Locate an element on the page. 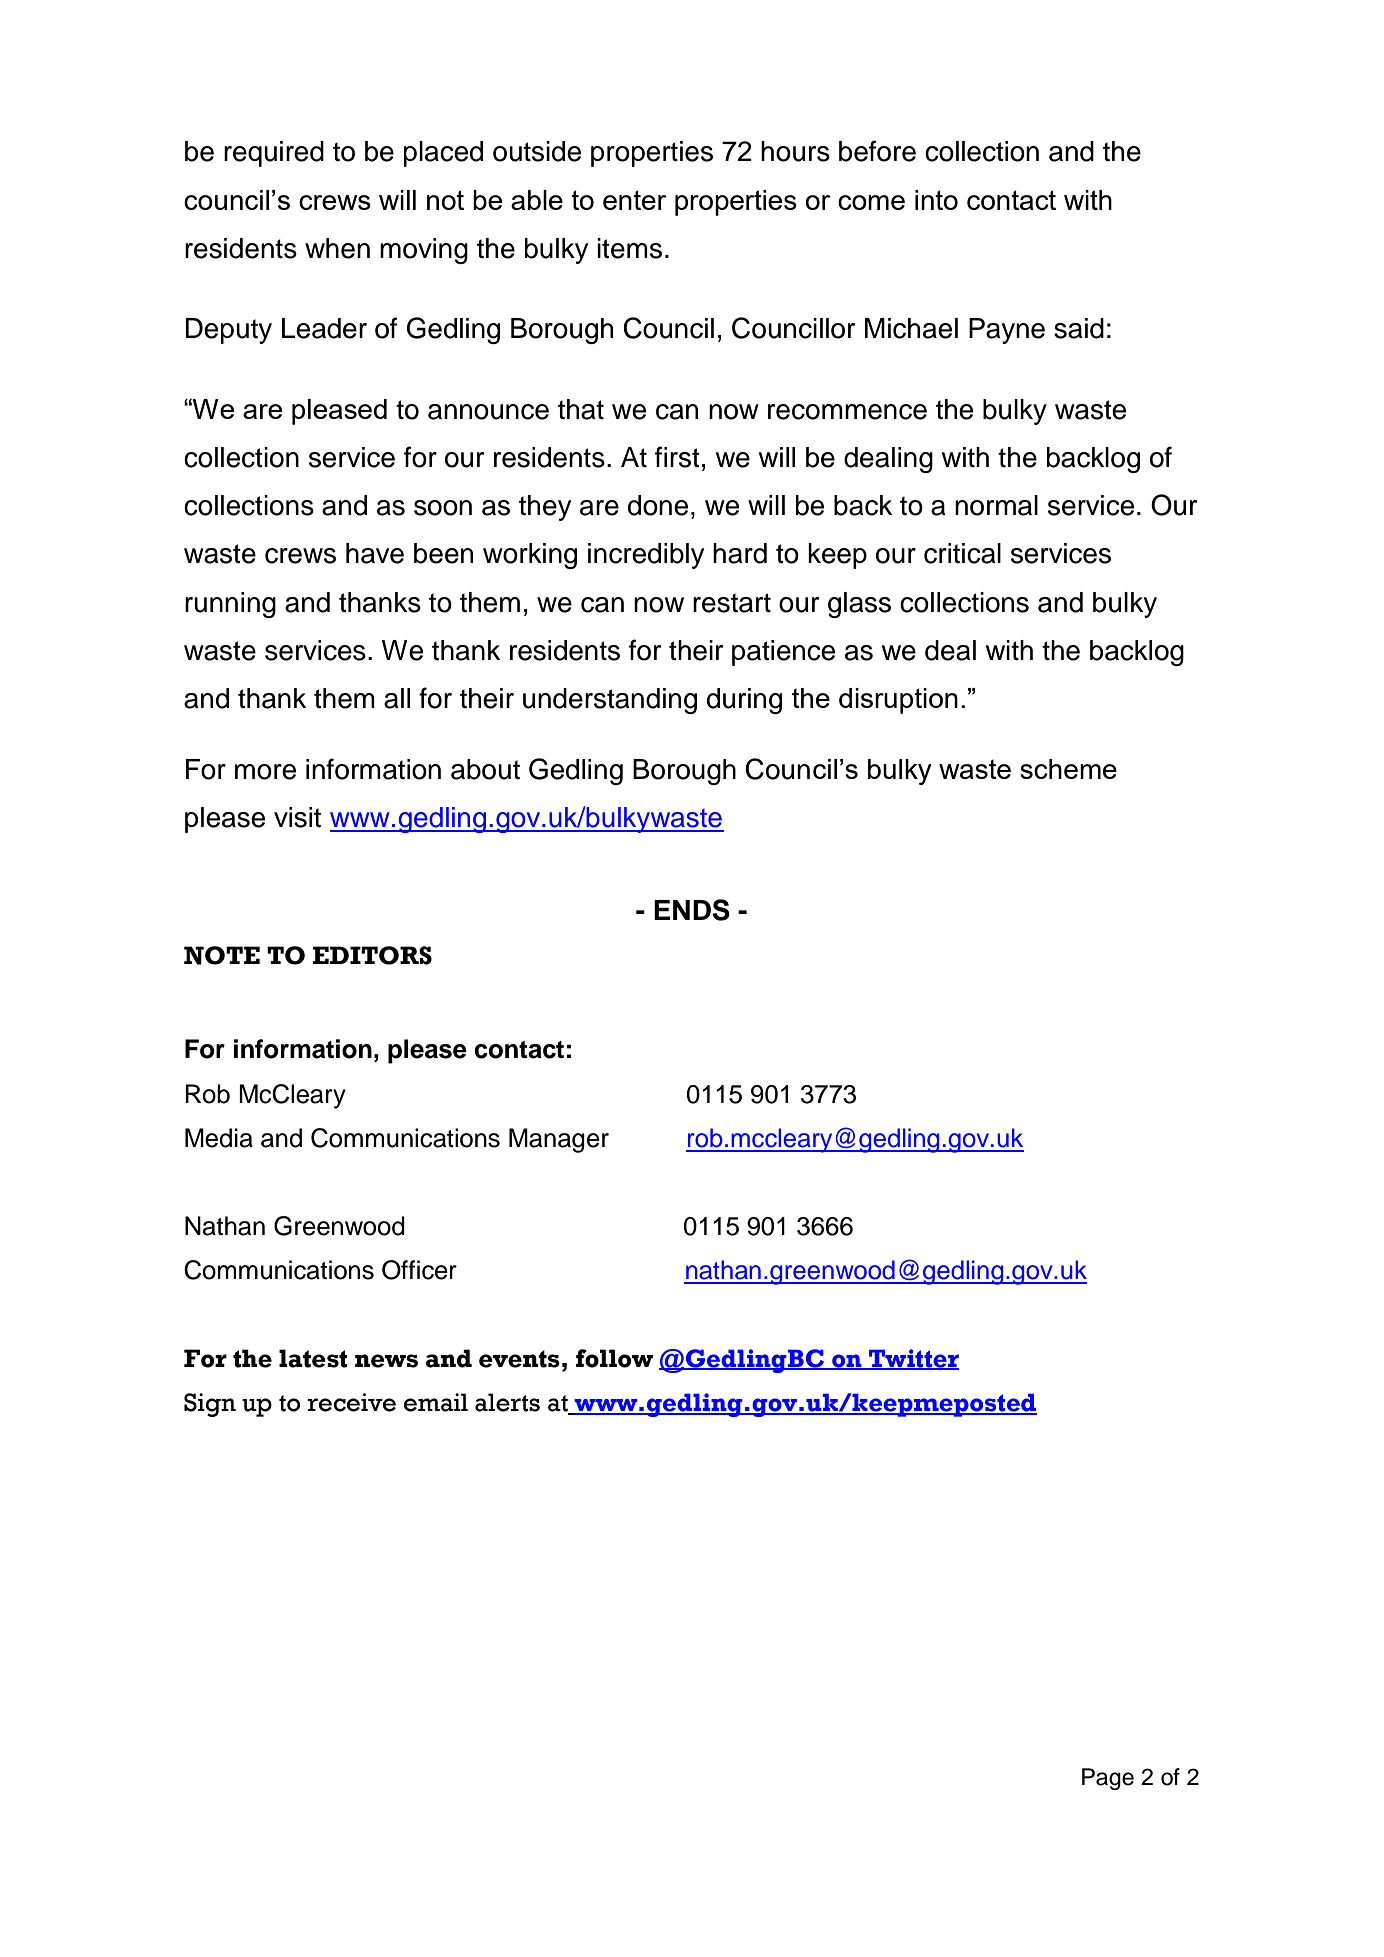  latest is located at coordinates (313, 1358).
